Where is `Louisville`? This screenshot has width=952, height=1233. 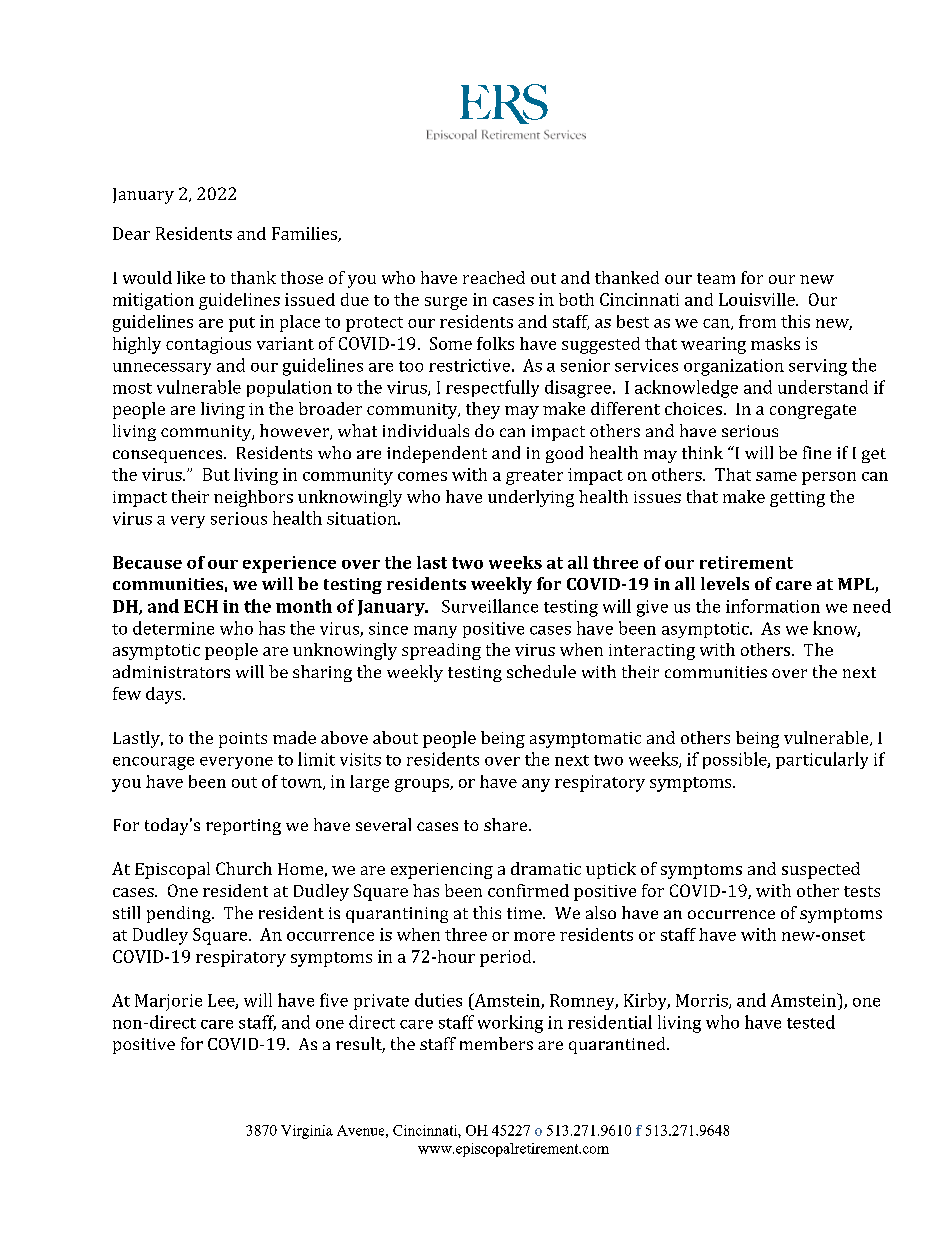
Louisville is located at coordinates (758, 299).
